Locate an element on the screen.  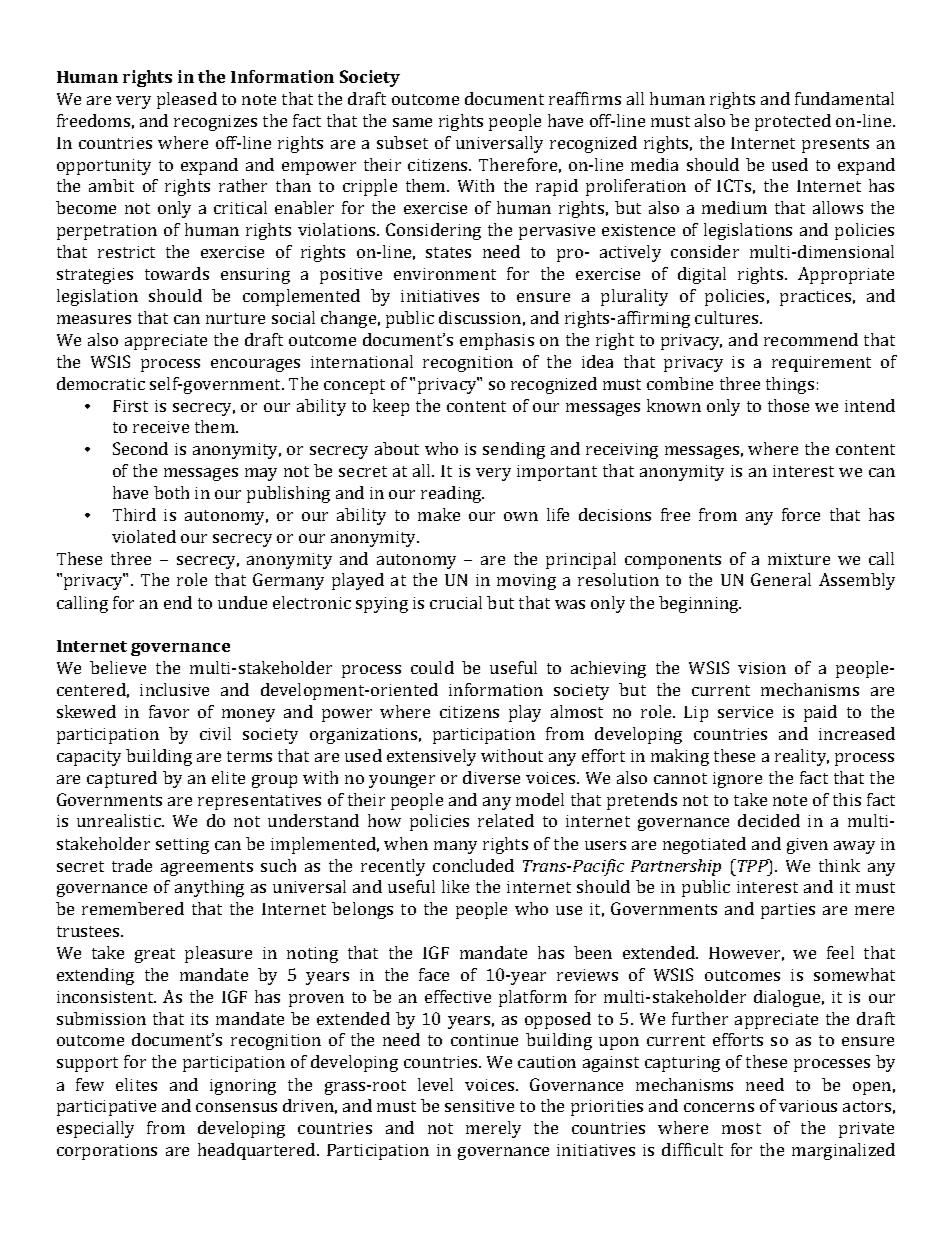
emphasis is located at coordinates (497, 341).
